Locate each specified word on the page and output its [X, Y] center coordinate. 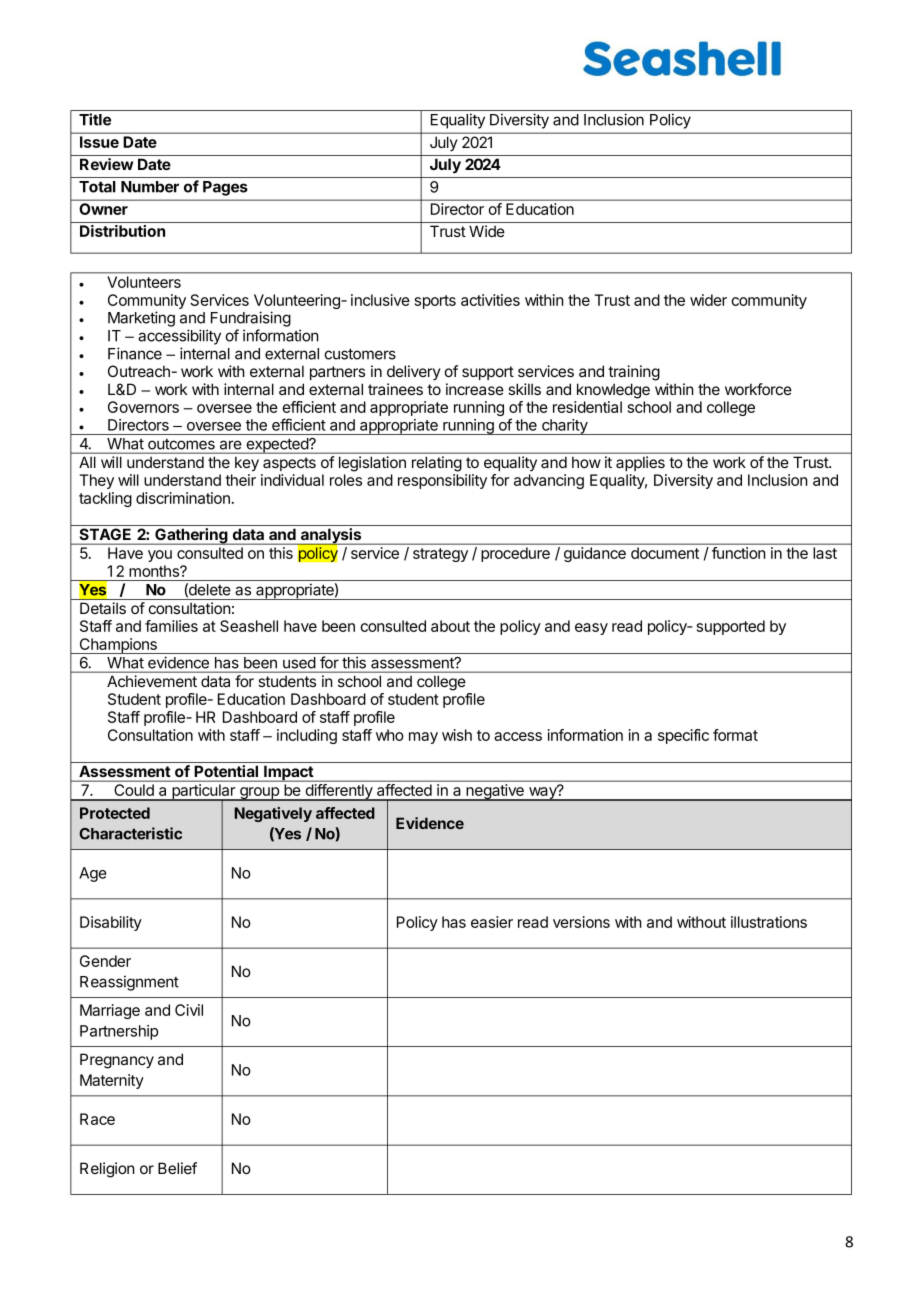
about [450, 626]
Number [150, 187]
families [171, 626]
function [738, 553]
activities [490, 300]
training [634, 373]
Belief [177, 1168]
